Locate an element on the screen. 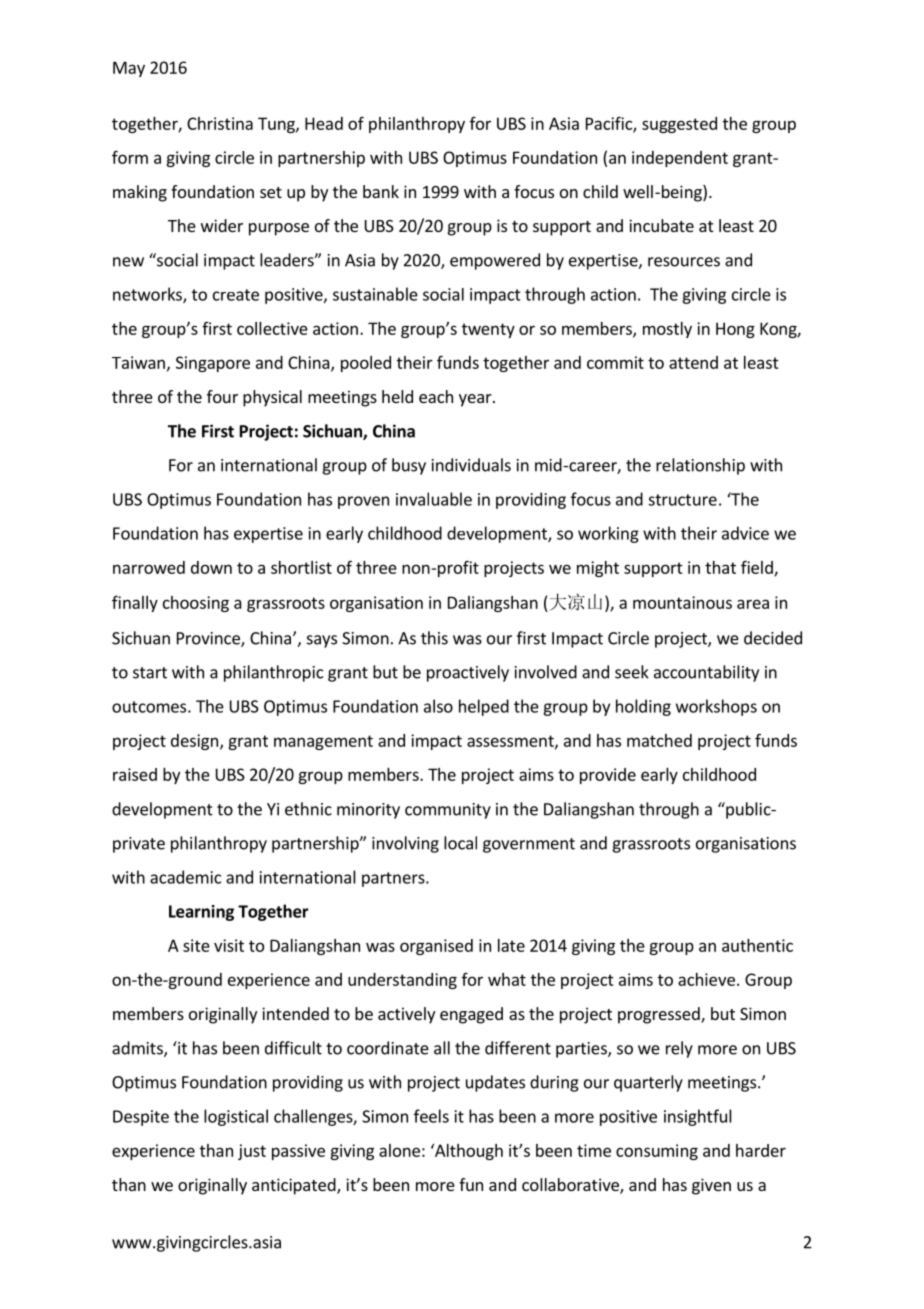 The image size is (924, 1309). Christina is located at coordinates (220, 123).
